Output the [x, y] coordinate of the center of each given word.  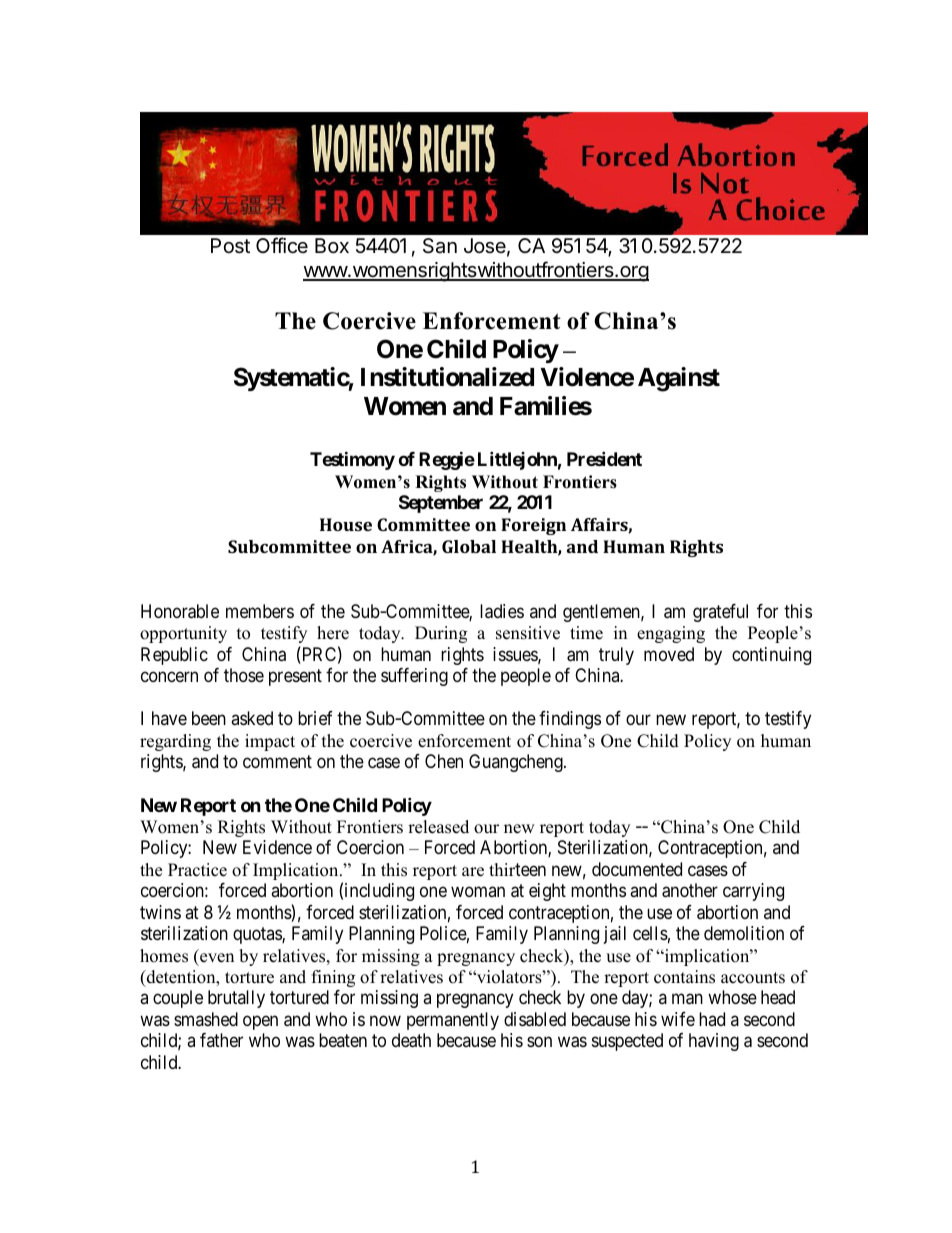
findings [570, 720]
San [440, 246]
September [441, 504]
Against [679, 379]
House [346, 524]
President [604, 459]
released [438, 827]
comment [277, 761]
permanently [453, 1021]
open [260, 1022]
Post [230, 246]
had [712, 1019]
